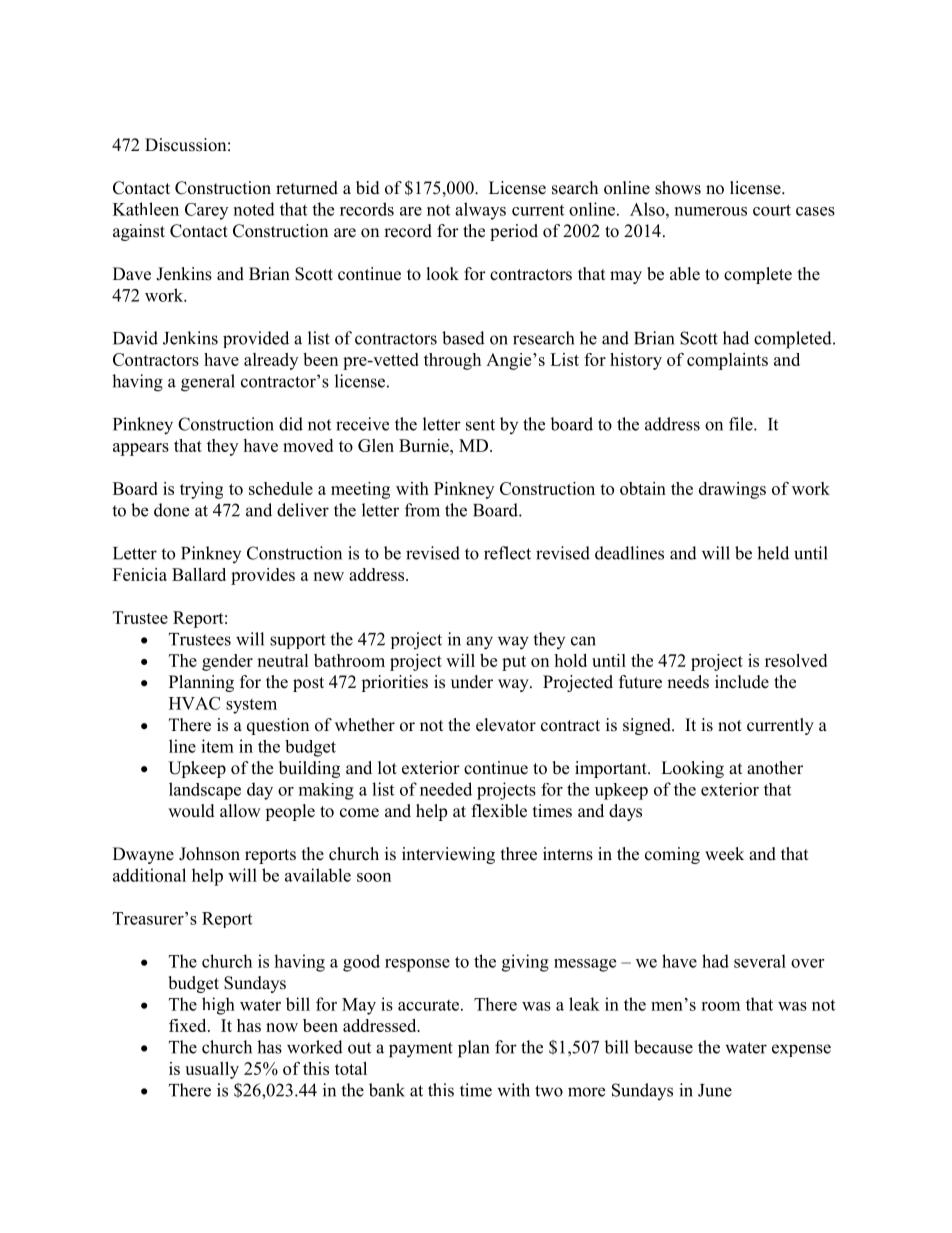 The width and height of the screenshot is (952, 1233). I want to click on landscape, so click(205, 791).
